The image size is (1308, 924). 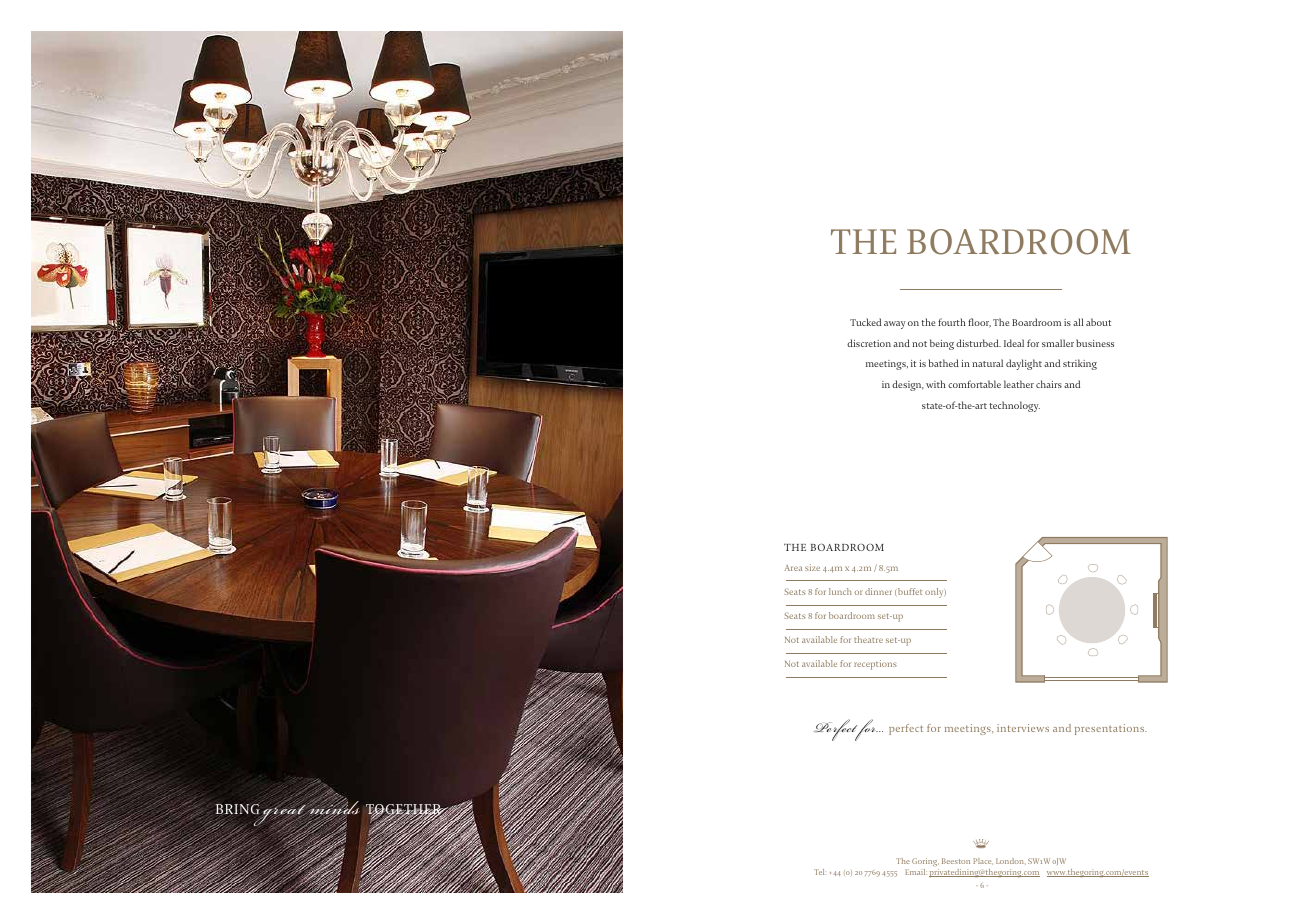 What do you see at coordinates (875, 665) in the screenshot?
I see `receptions` at bounding box center [875, 665].
